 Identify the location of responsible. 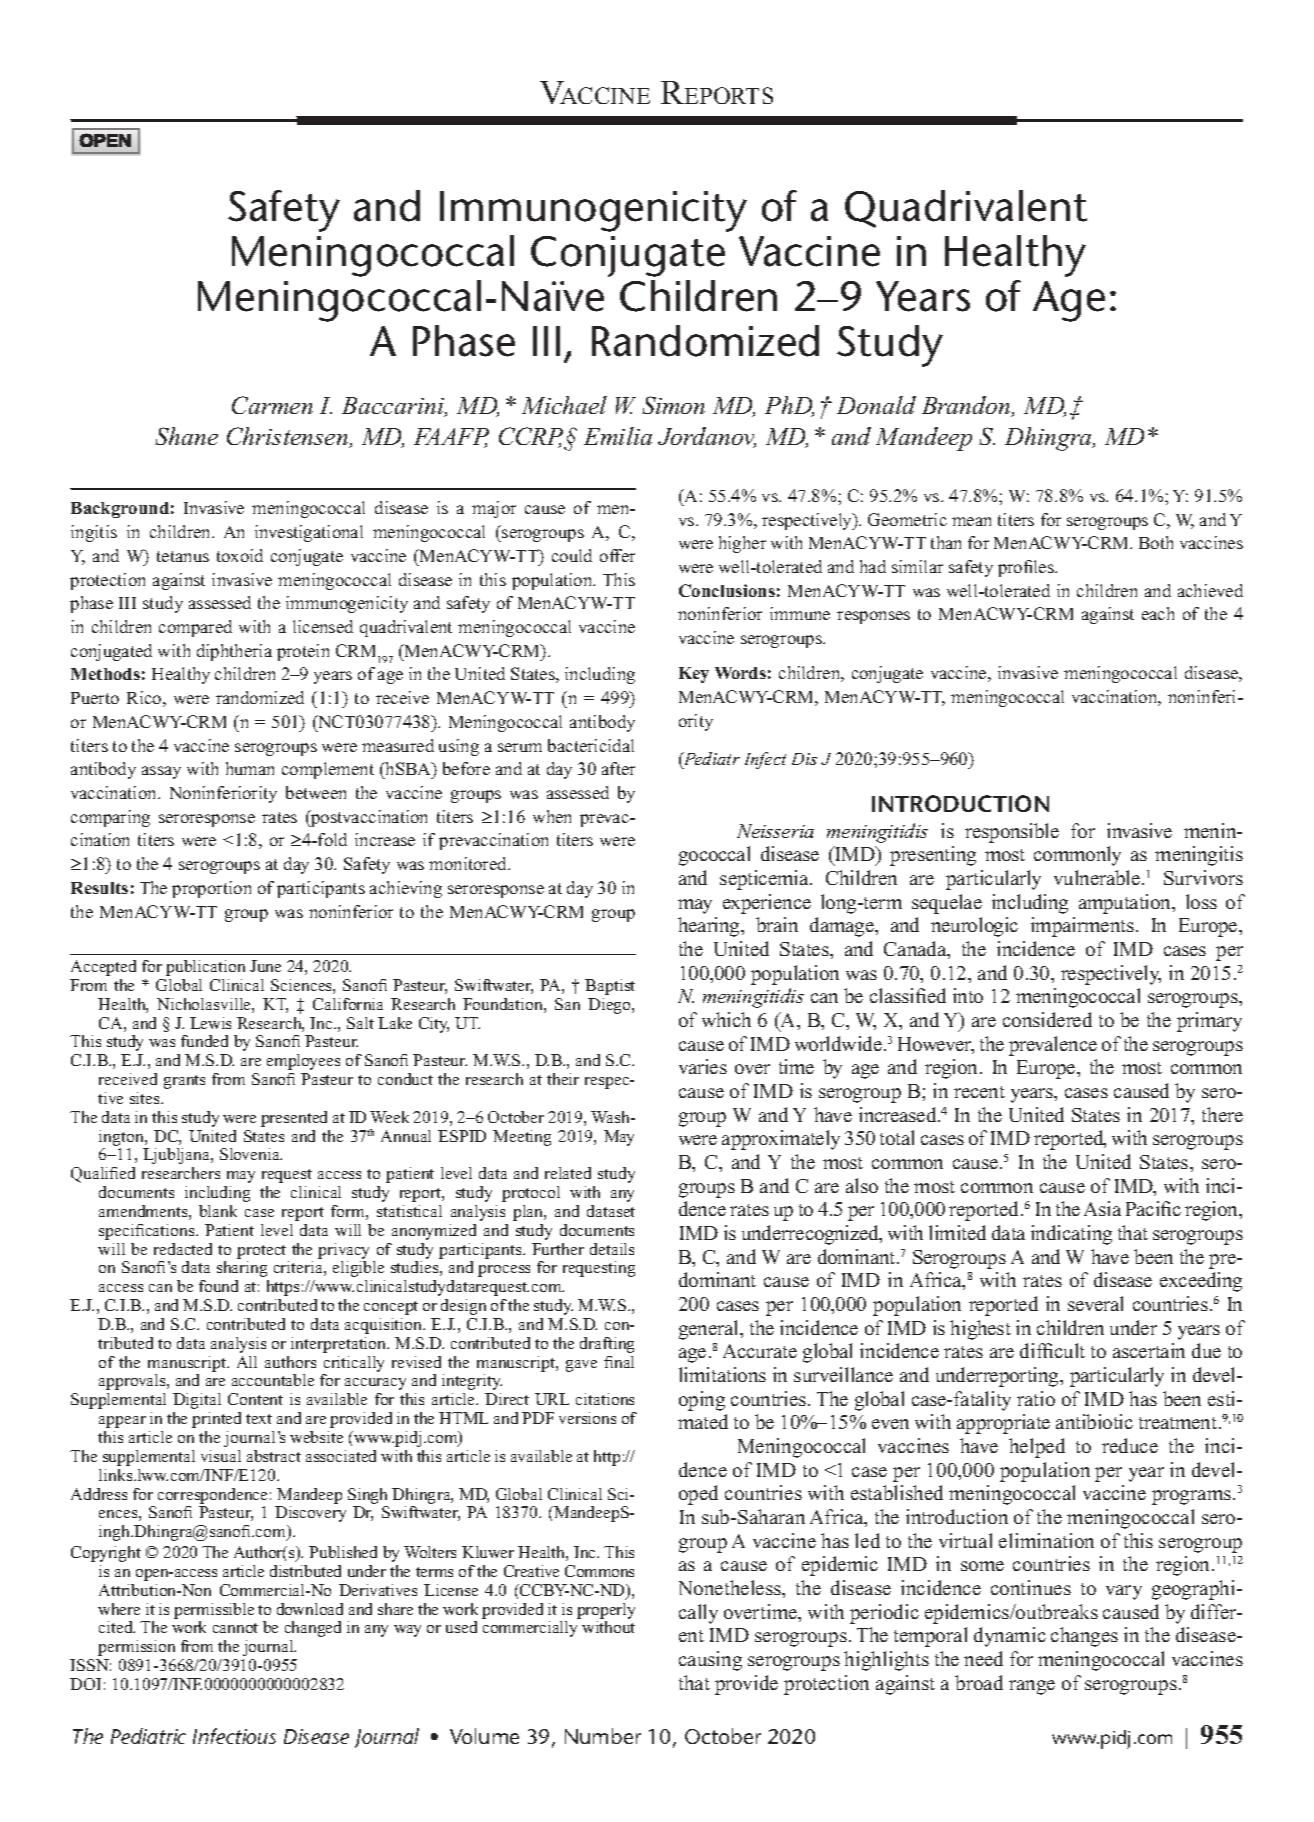
(1012, 833).
